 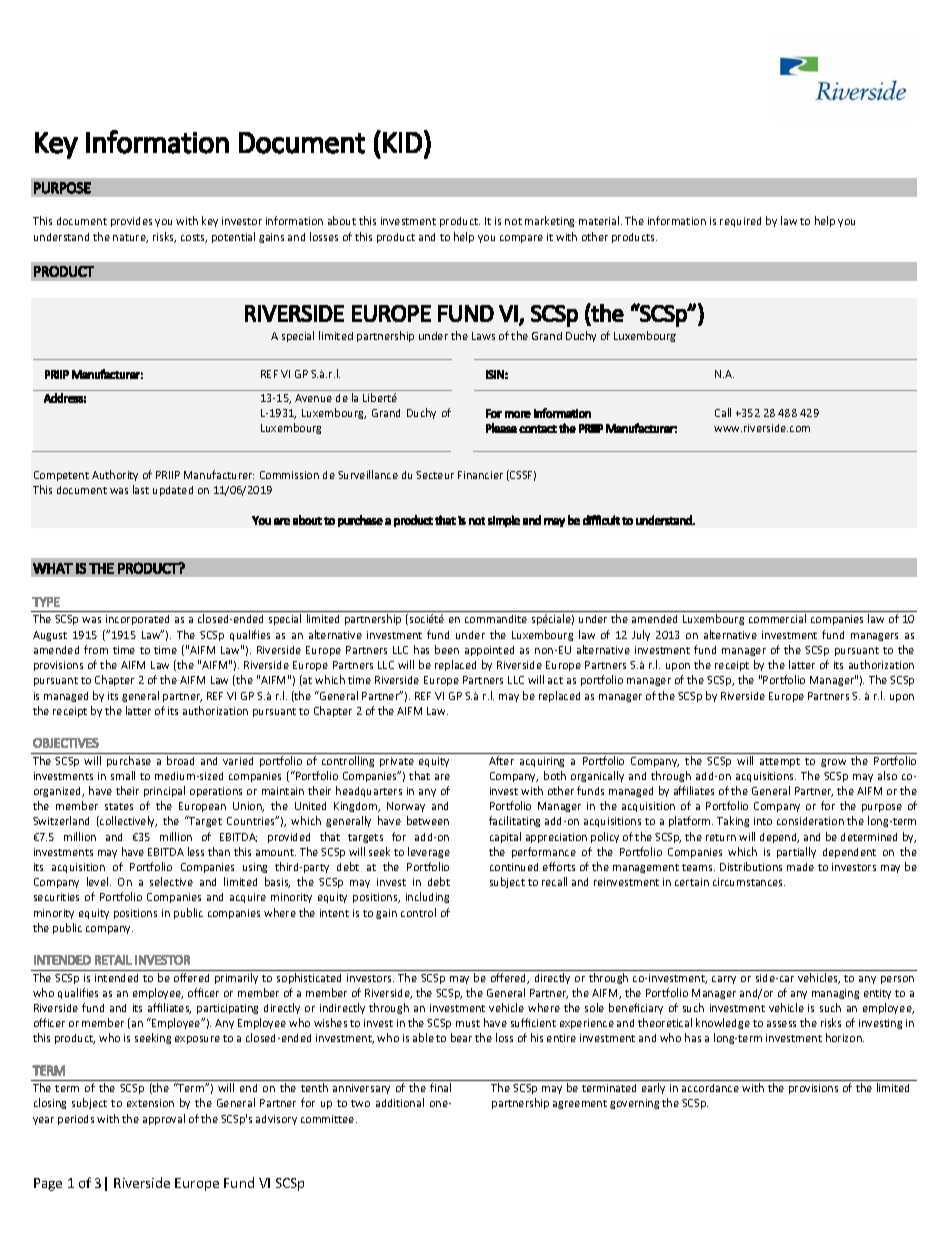 I want to click on Authority, so click(x=115, y=475).
